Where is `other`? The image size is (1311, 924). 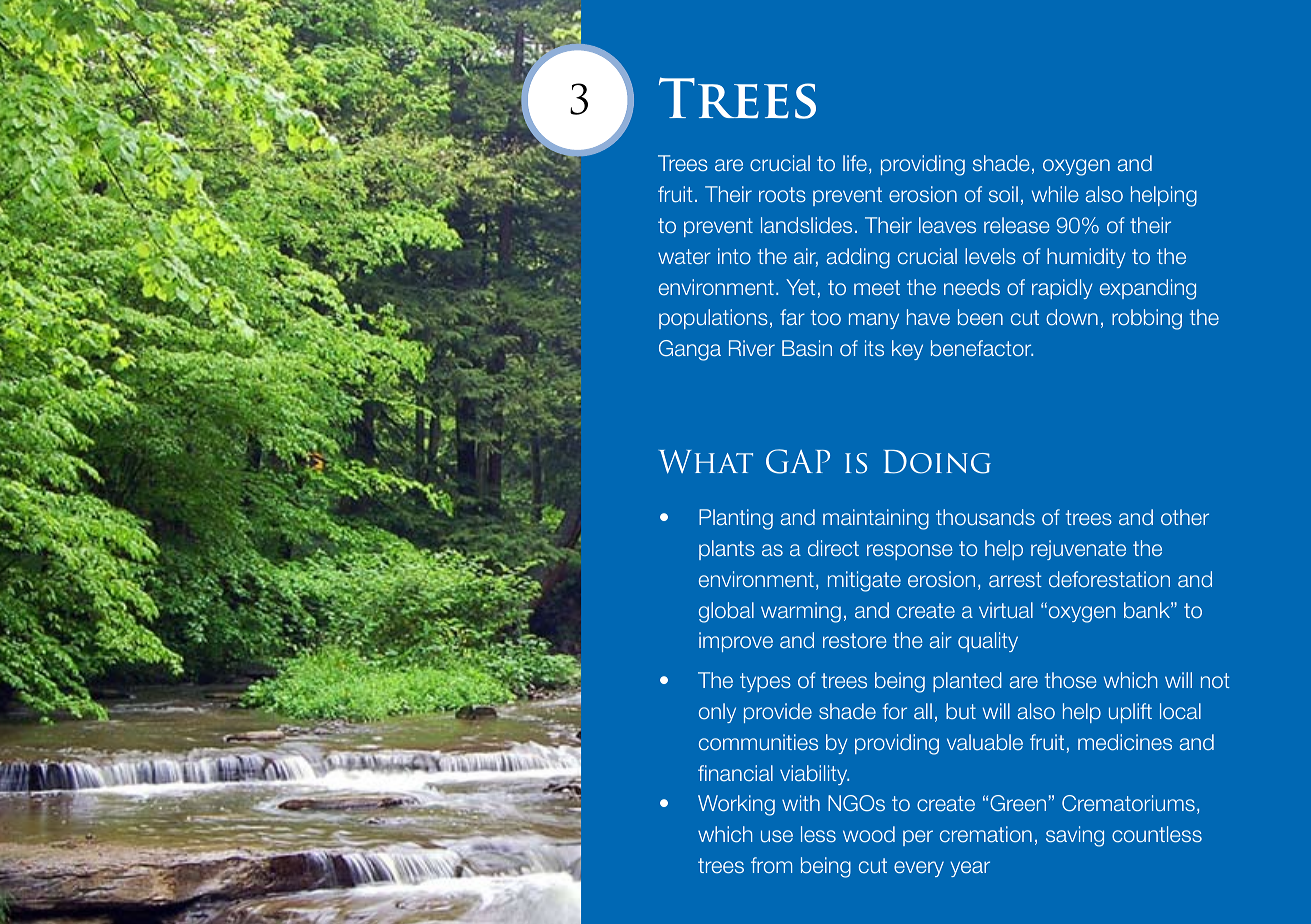
other is located at coordinates (1185, 517).
